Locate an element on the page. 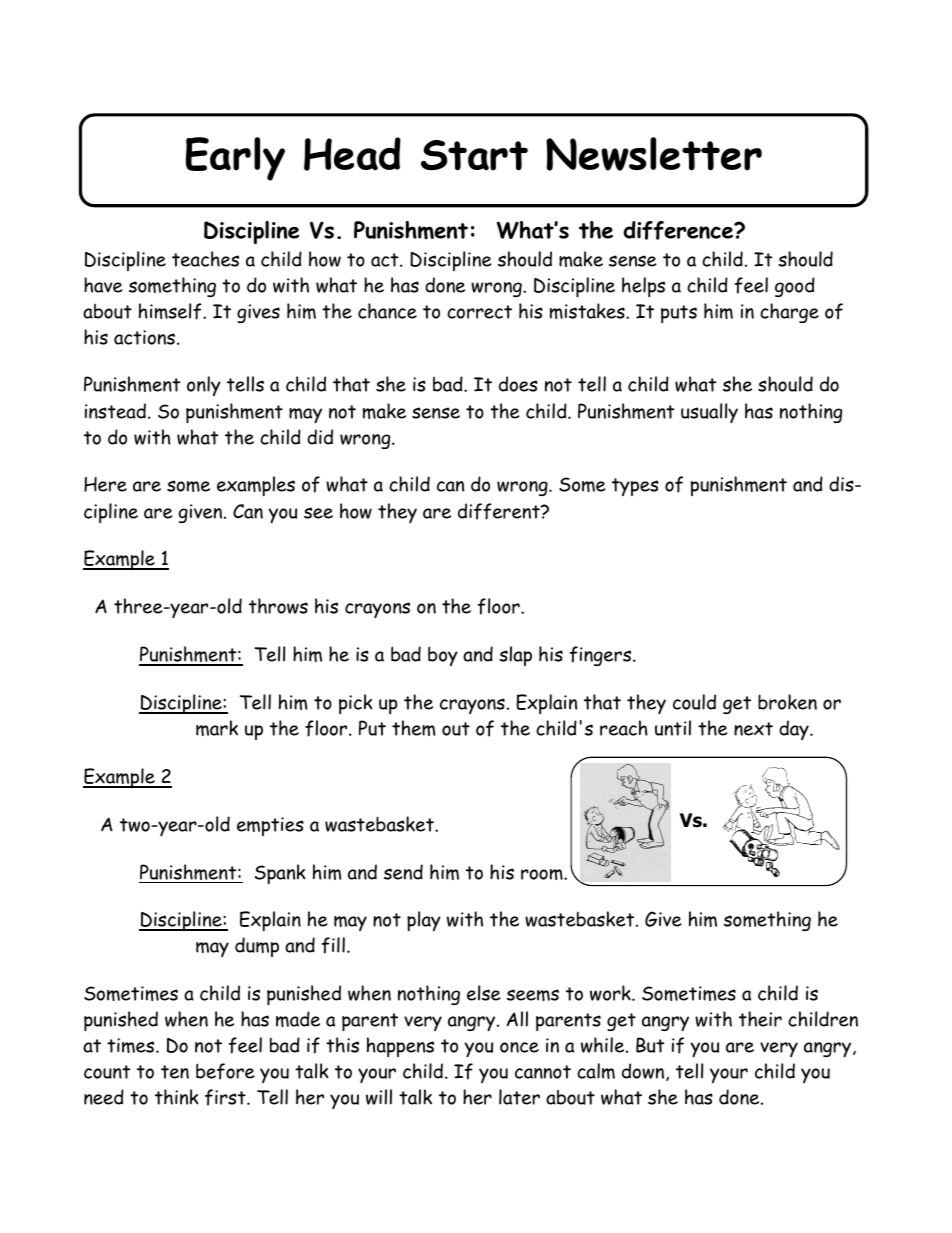  throws is located at coordinates (278, 606).
